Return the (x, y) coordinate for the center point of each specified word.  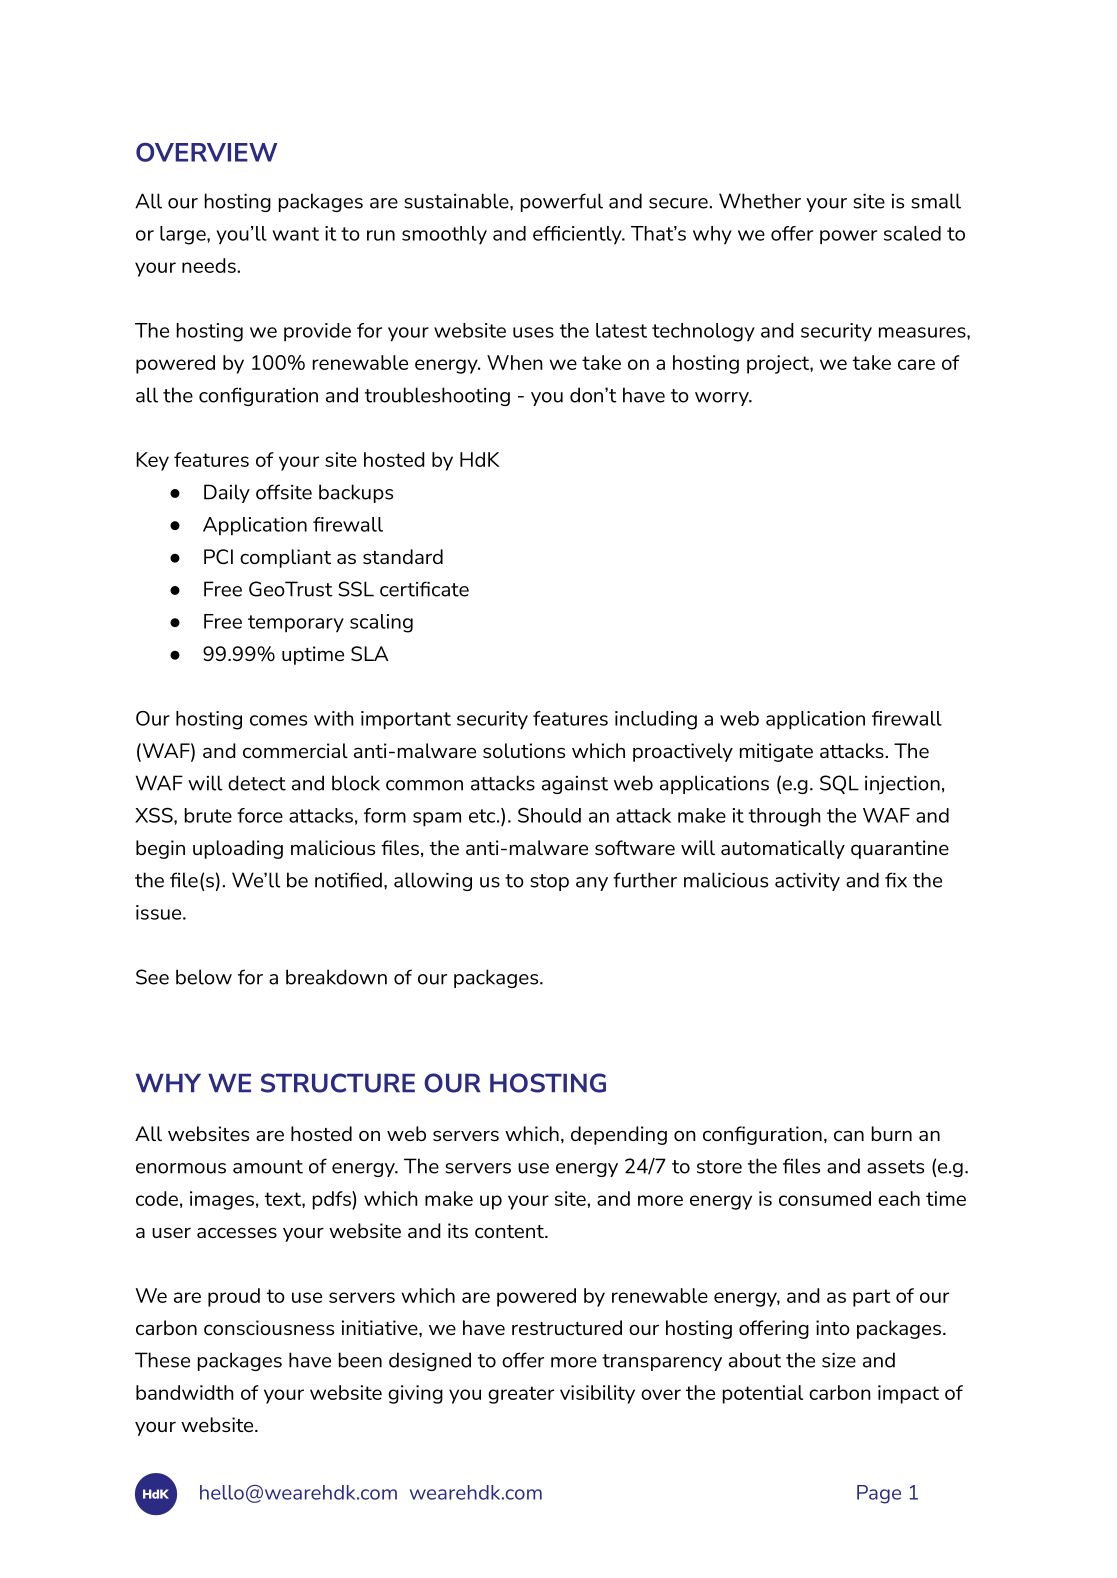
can (849, 1136)
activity (807, 882)
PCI (218, 556)
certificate (424, 589)
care (916, 364)
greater (521, 1395)
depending (619, 1135)
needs (210, 265)
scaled (912, 233)
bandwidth (185, 1392)
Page (879, 1494)
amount (268, 1167)
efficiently (578, 235)
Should (549, 815)
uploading (238, 849)
